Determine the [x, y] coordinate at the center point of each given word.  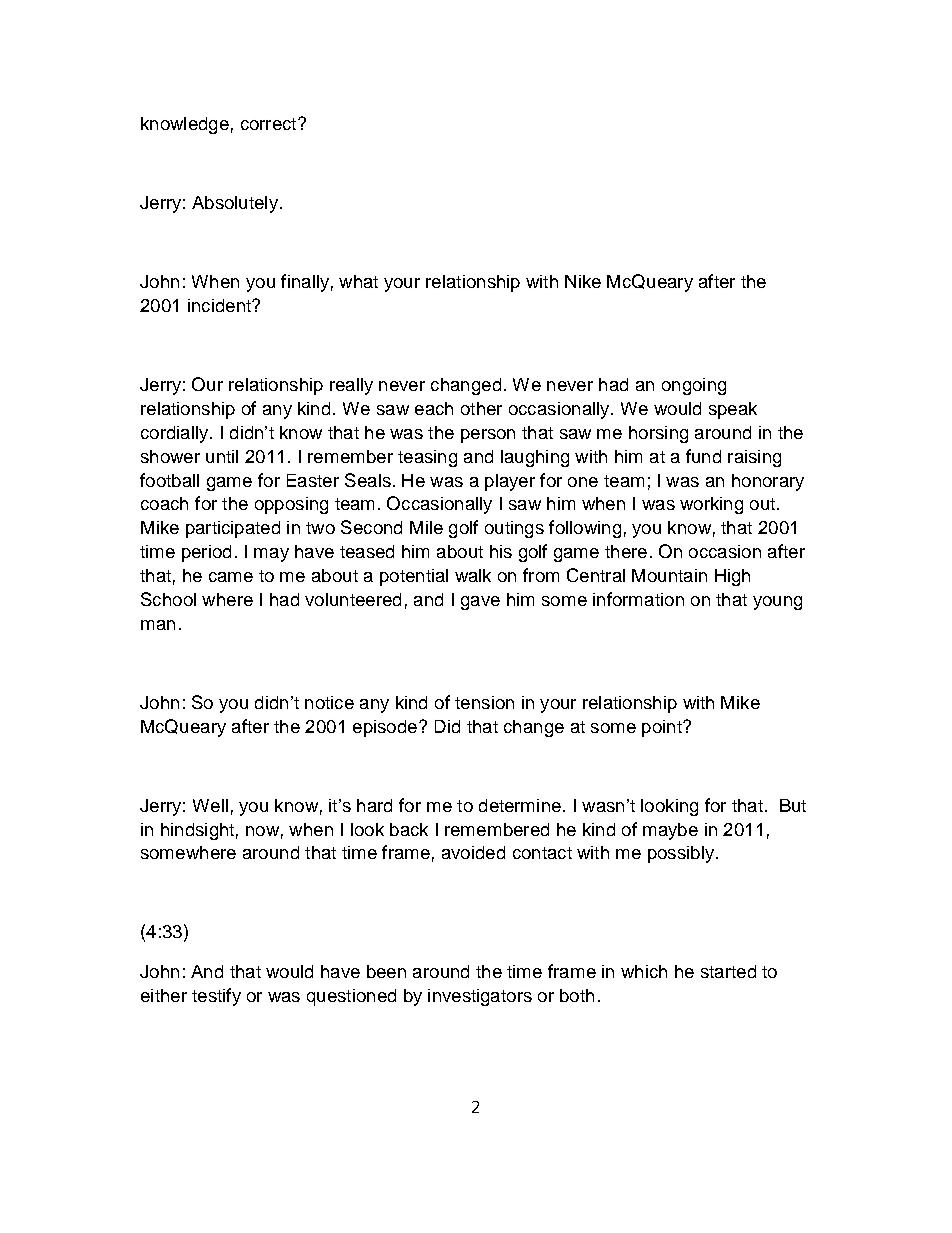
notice [329, 702]
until [222, 456]
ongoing [694, 386]
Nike [583, 281]
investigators [480, 997]
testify [216, 997]
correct [270, 124]
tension [484, 702]
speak [733, 410]
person [488, 436]
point [663, 728]
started [728, 971]
